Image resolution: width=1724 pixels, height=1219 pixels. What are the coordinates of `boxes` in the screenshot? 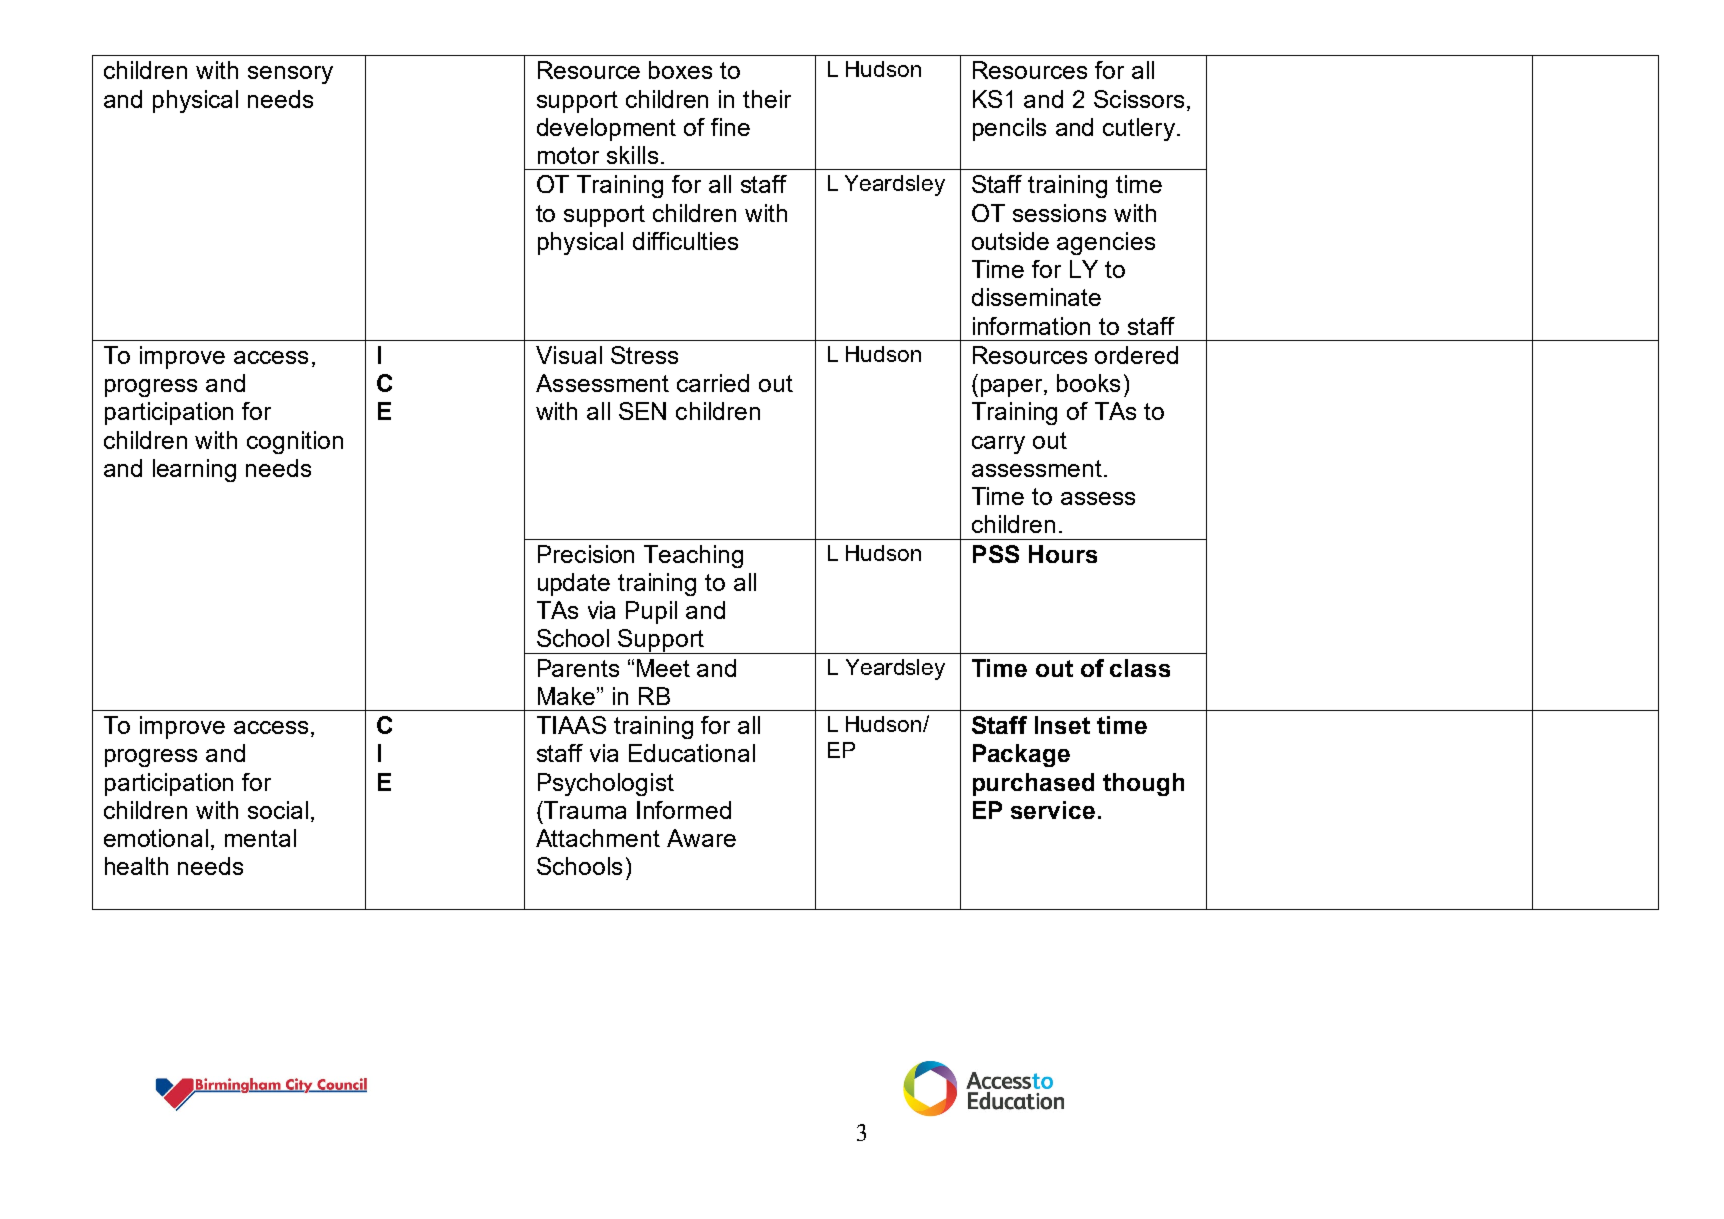 It's located at (680, 70).
